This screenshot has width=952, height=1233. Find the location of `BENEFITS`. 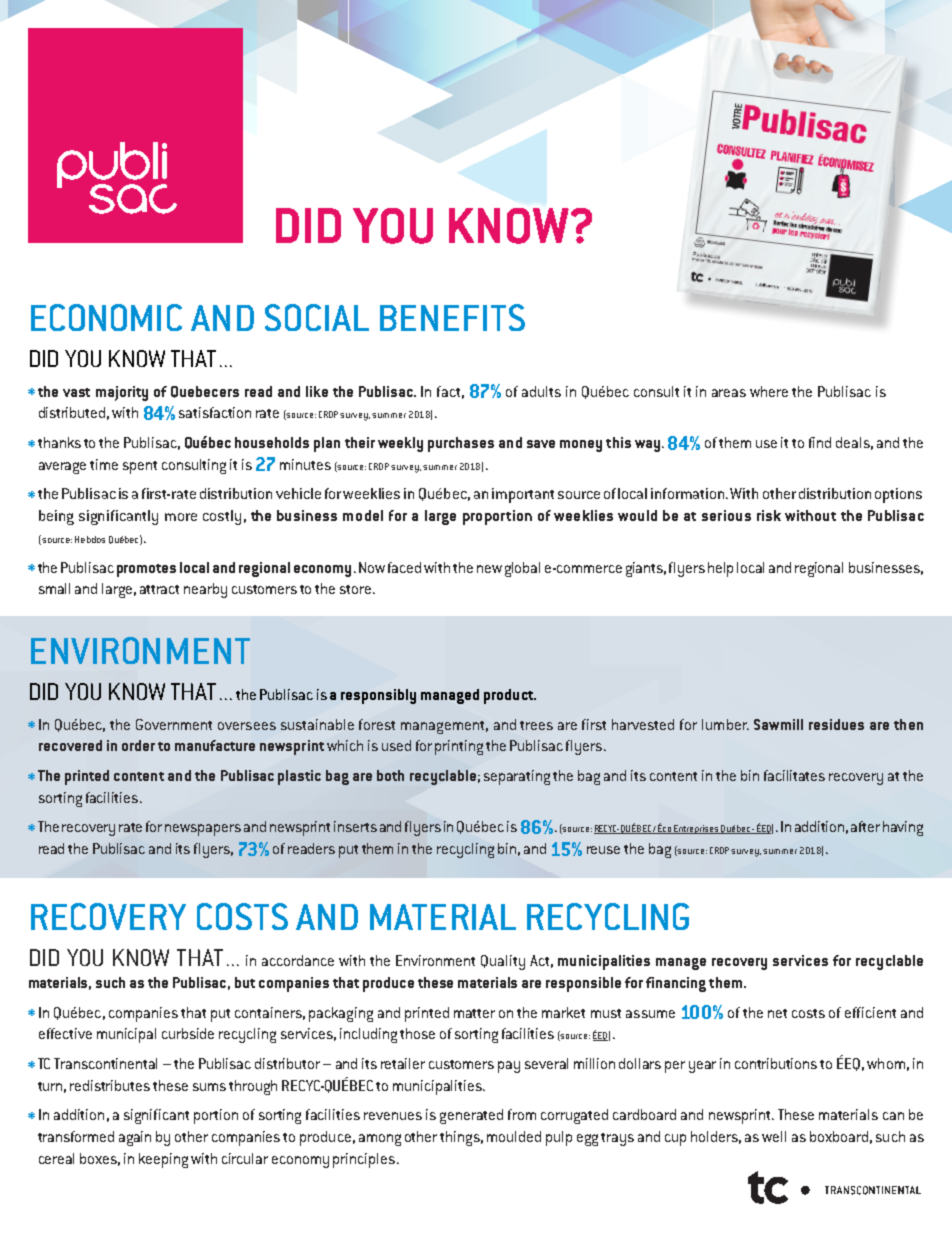

BENEFITS is located at coordinates (452, 317).
